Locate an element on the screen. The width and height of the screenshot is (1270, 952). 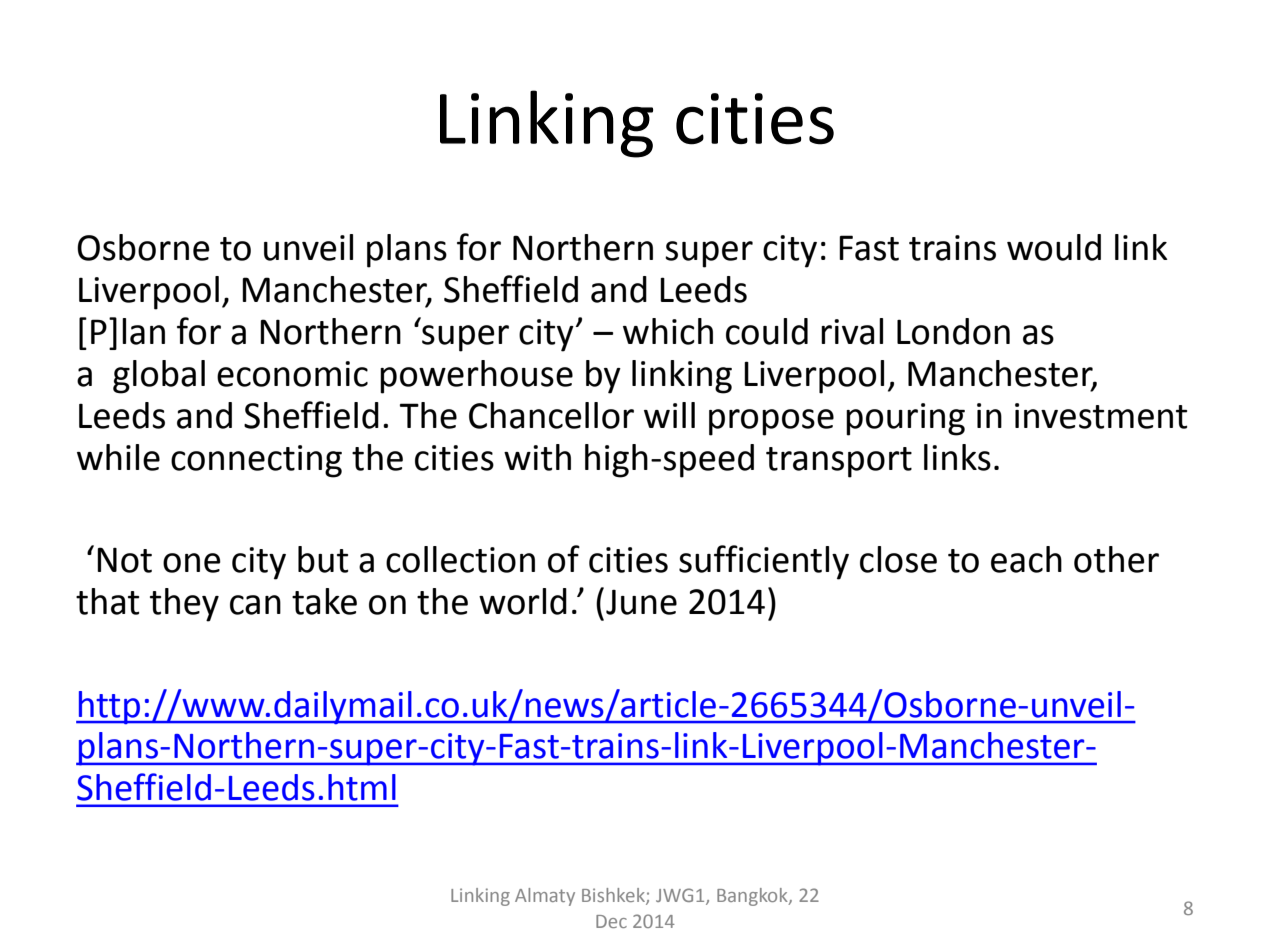
which is located at coordinates (668, 331).
